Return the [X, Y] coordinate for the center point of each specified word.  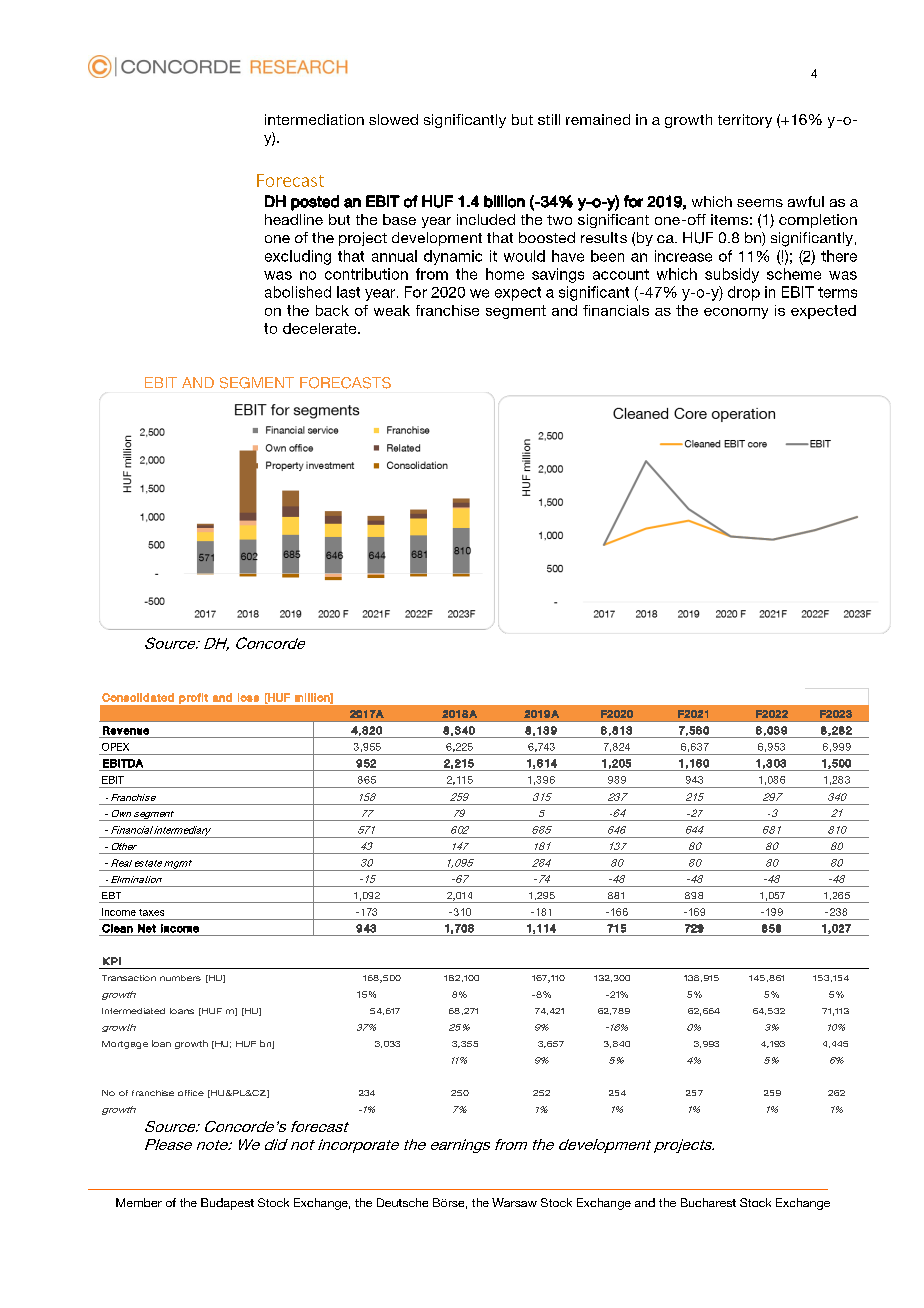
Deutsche [402, 1202]
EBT [111, 895]
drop [744, 293]
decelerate [321, 328]
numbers [180, 978]
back [332, 310]
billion [504, 201]
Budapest [227, 1204]
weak [392, 310]
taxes [151, 912]
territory [745, 121]
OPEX [115, 747]
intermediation [314, 119]
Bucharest [708, 1202]
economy [736, 313]
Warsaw [514, 1202]
